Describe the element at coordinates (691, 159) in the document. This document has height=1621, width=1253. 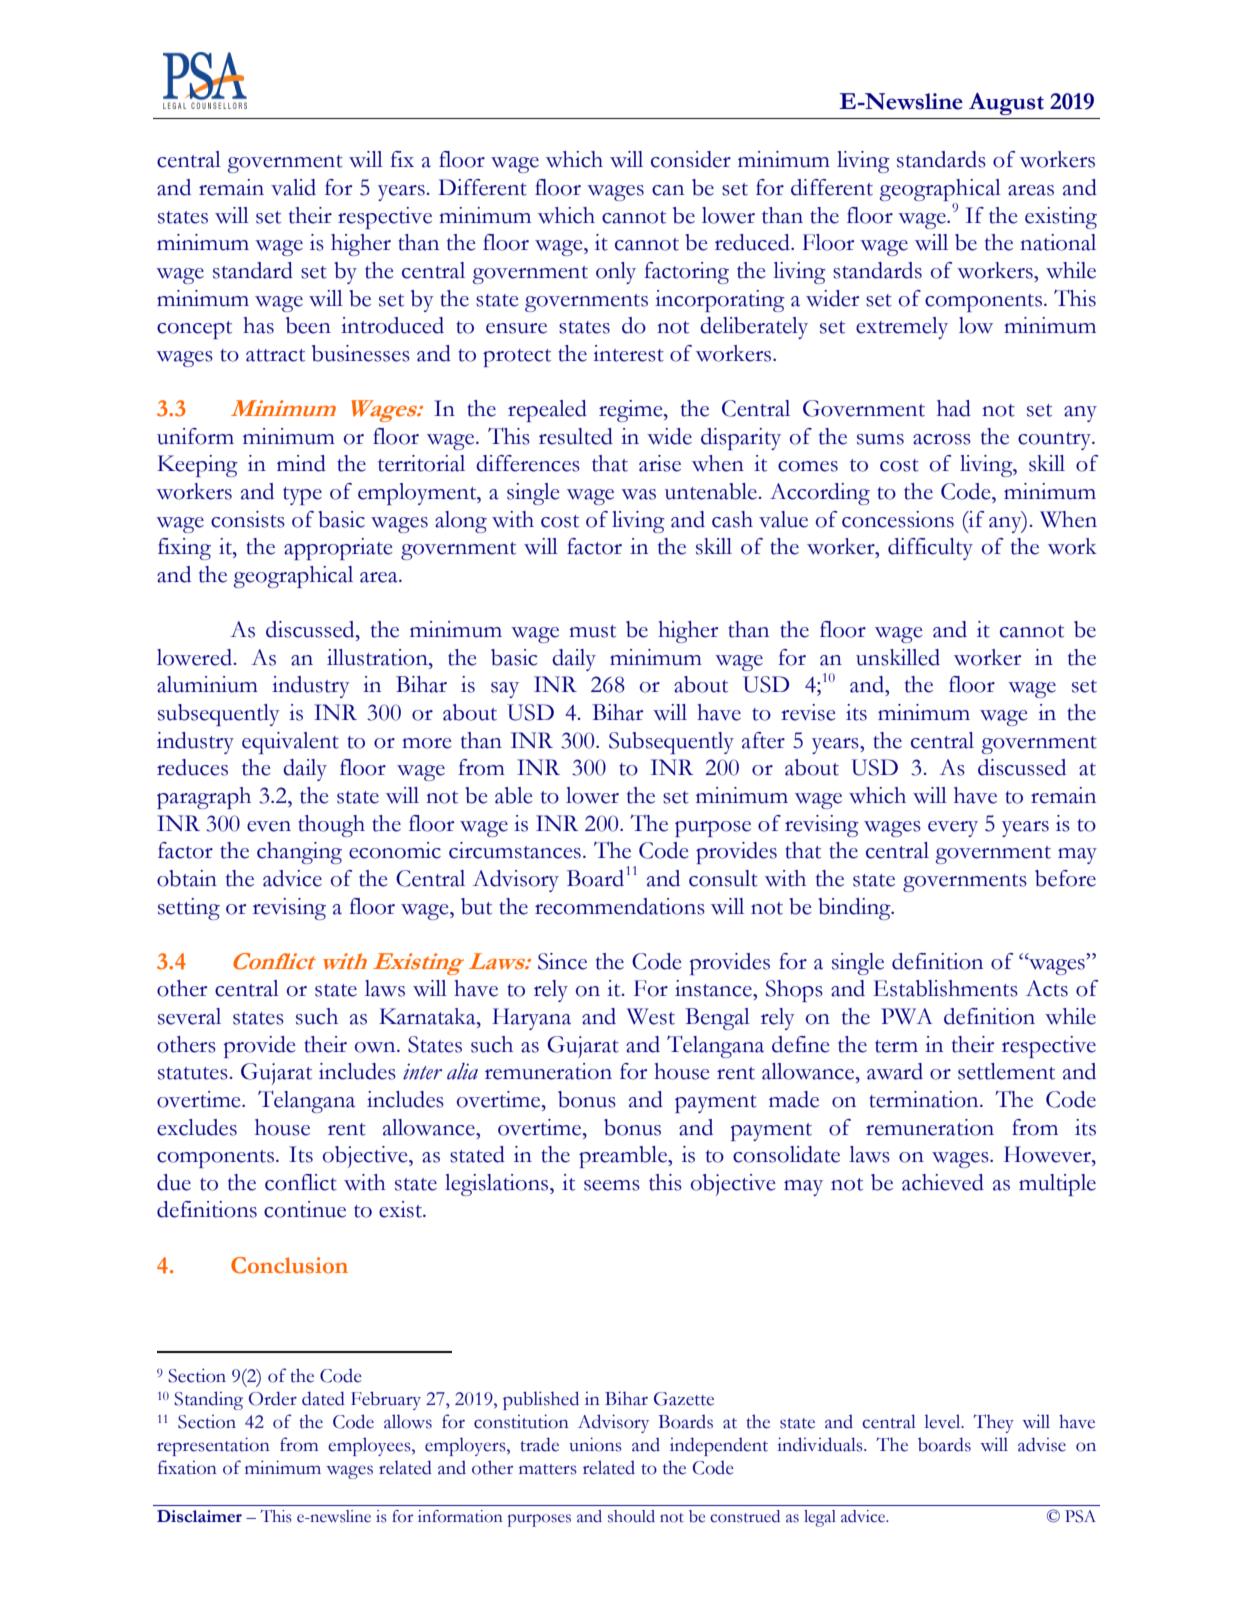
I see `consider` at that location.
